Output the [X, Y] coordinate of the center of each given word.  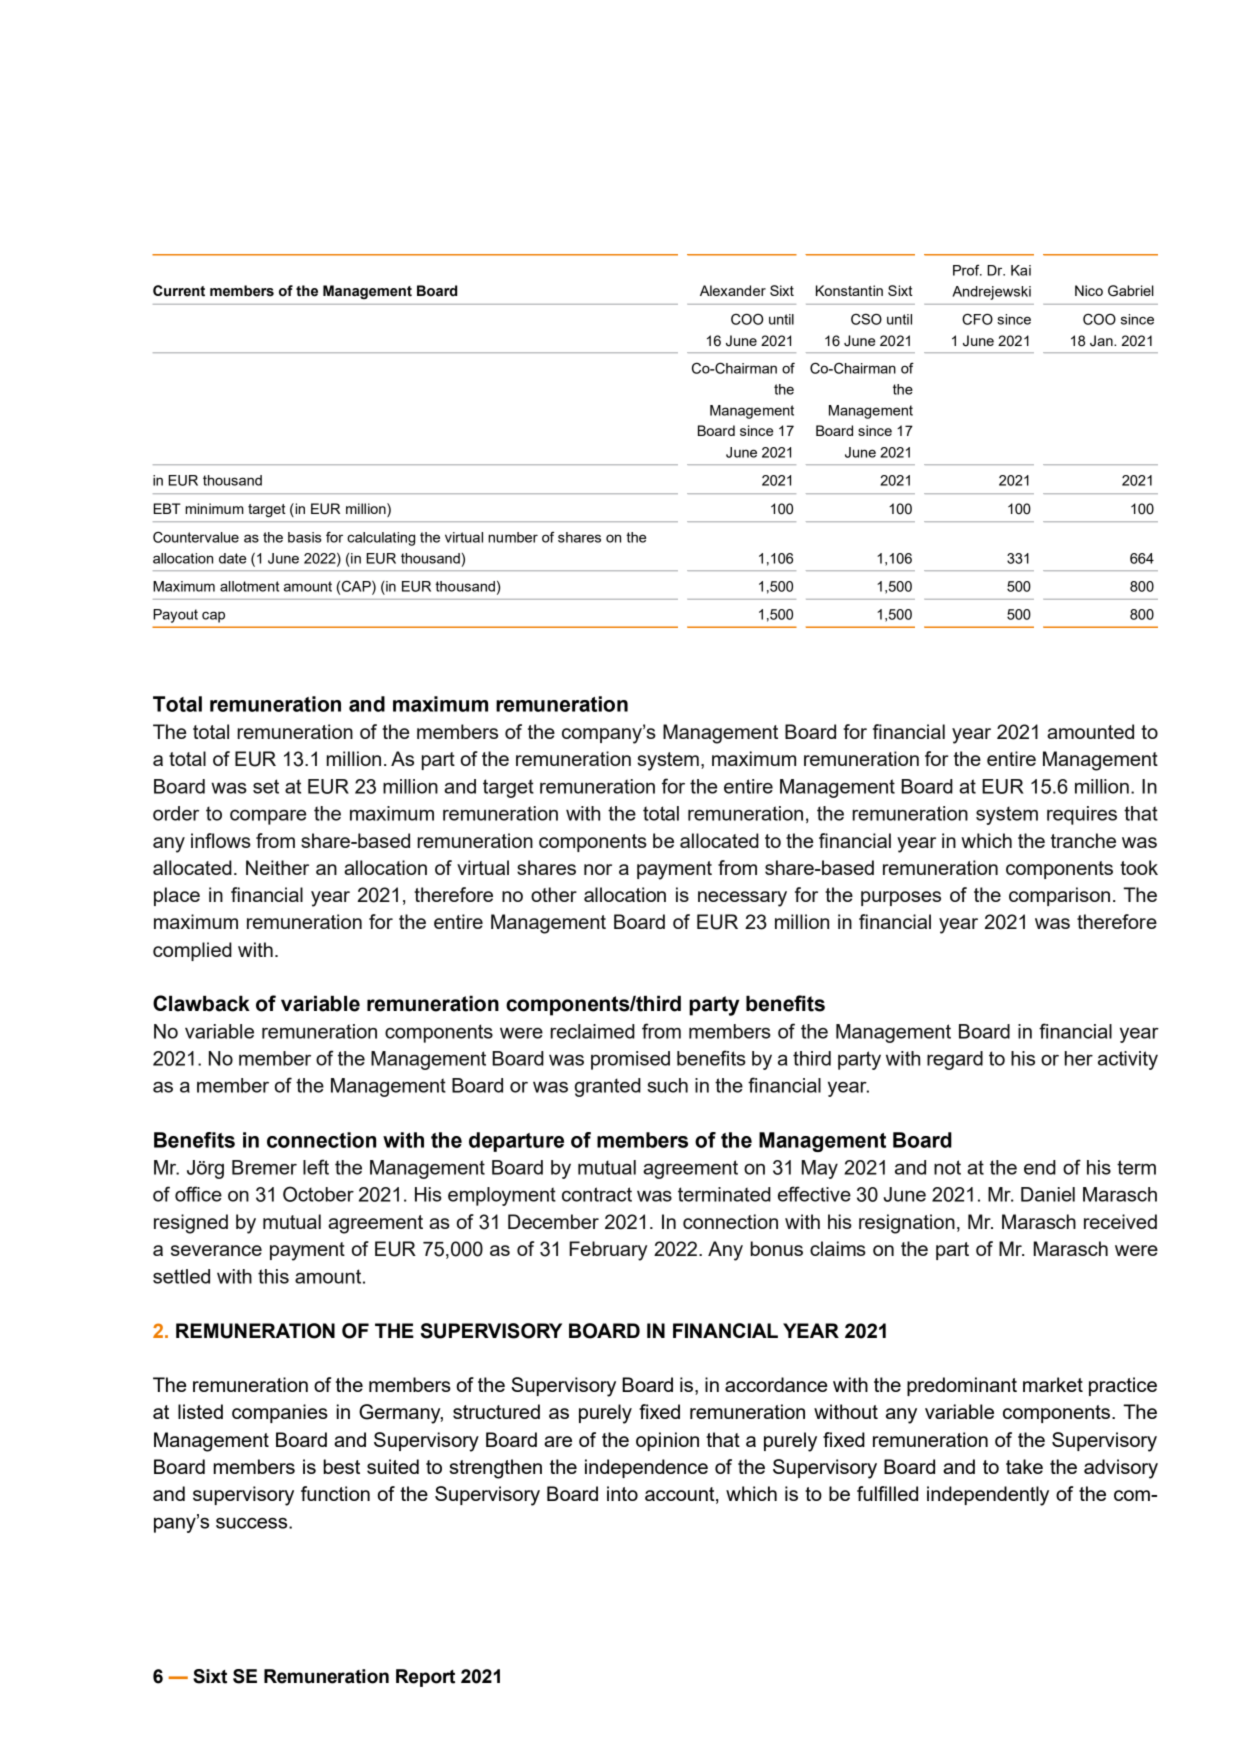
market [1053, 1384]
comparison [1059, 896]
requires [1082, 815]
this [273, 1276]
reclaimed [592, 1031]
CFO [977, 319]
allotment [249, 586]
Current [179, 291]
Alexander [733, 290]
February [608, 1251]
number [513, 537]
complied [192, 951]
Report [425, 1678]
